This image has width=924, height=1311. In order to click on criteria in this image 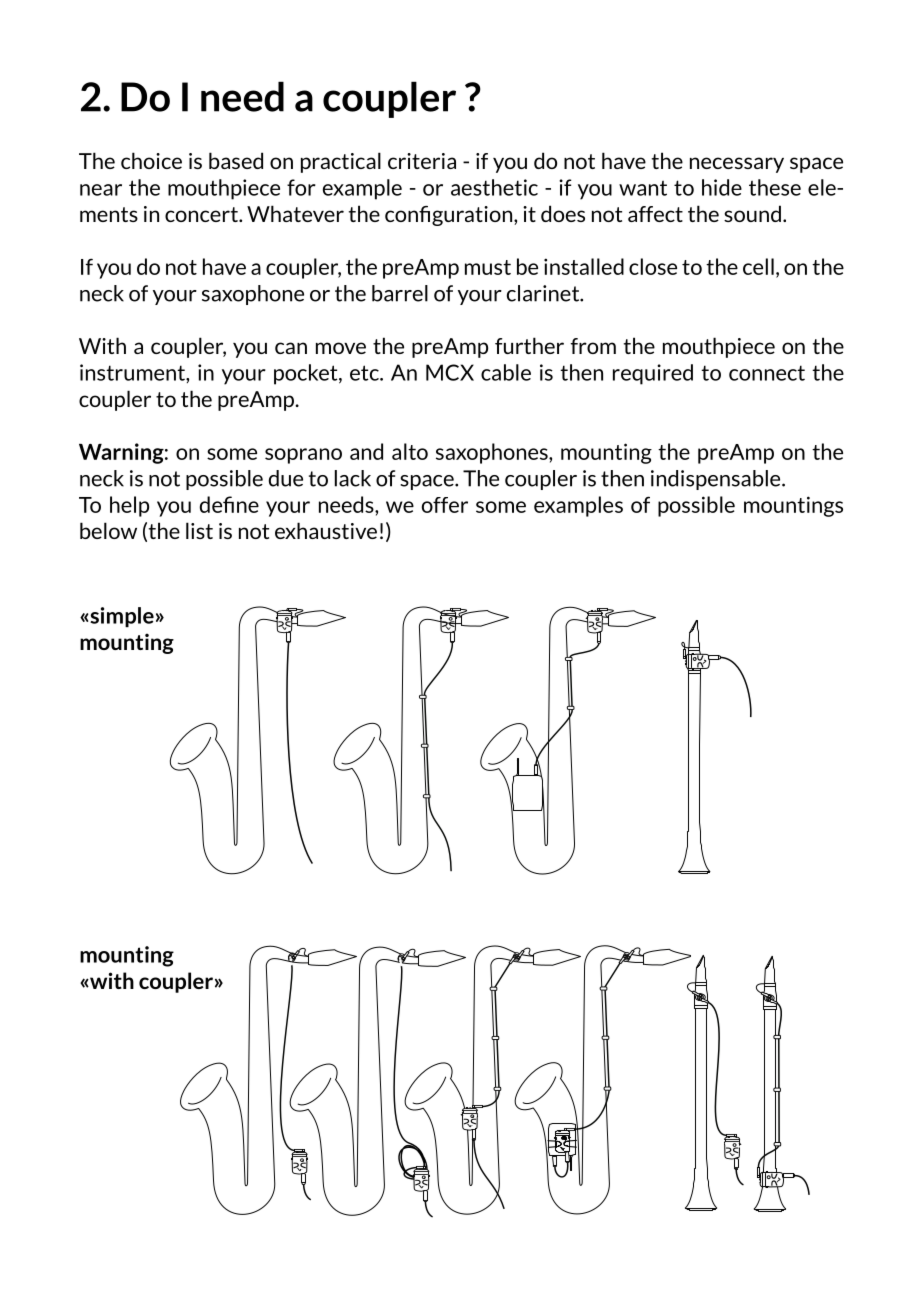, I will do `click(422, 161)`.
